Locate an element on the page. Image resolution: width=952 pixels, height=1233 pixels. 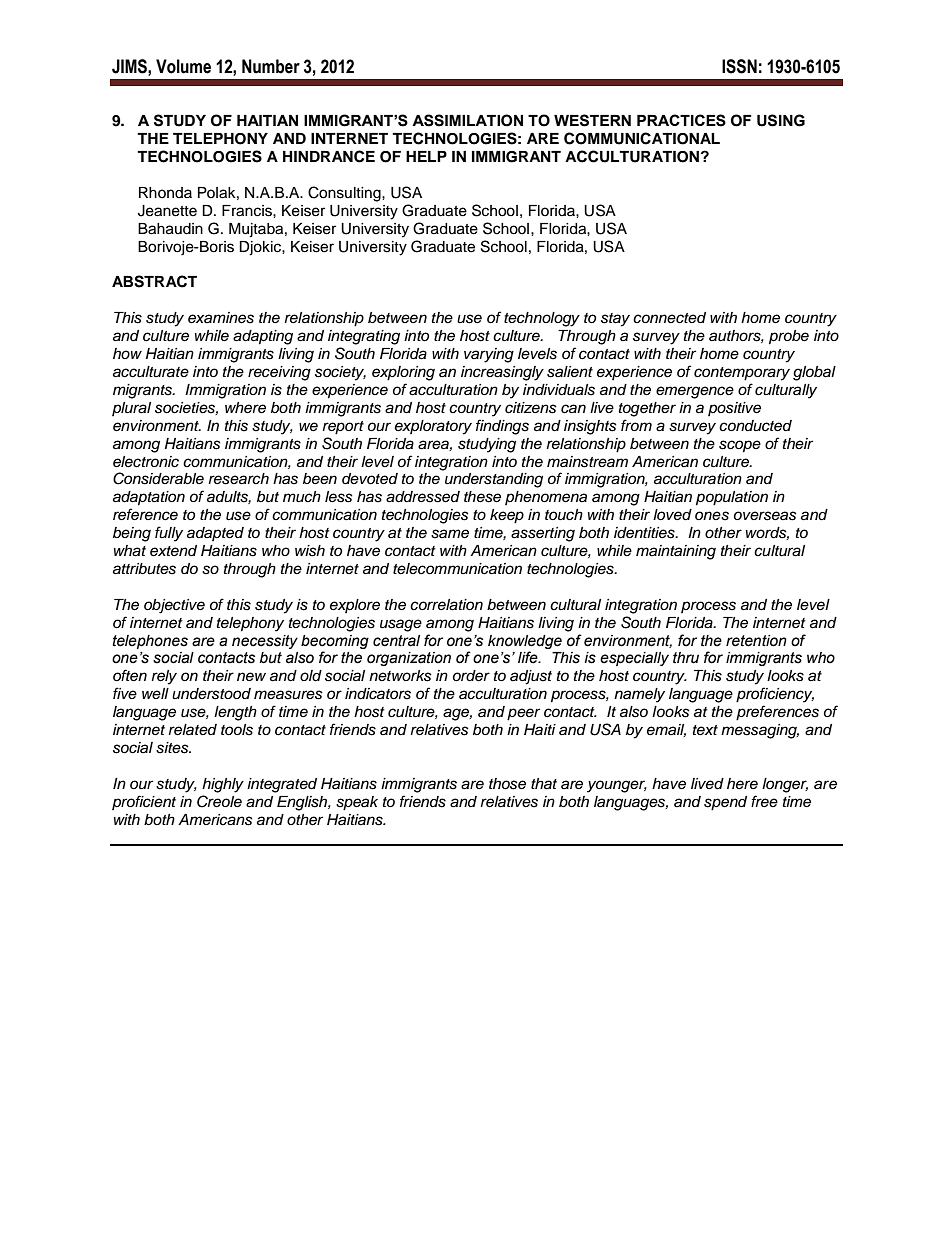
objective is located at coordinates (174, 606).
